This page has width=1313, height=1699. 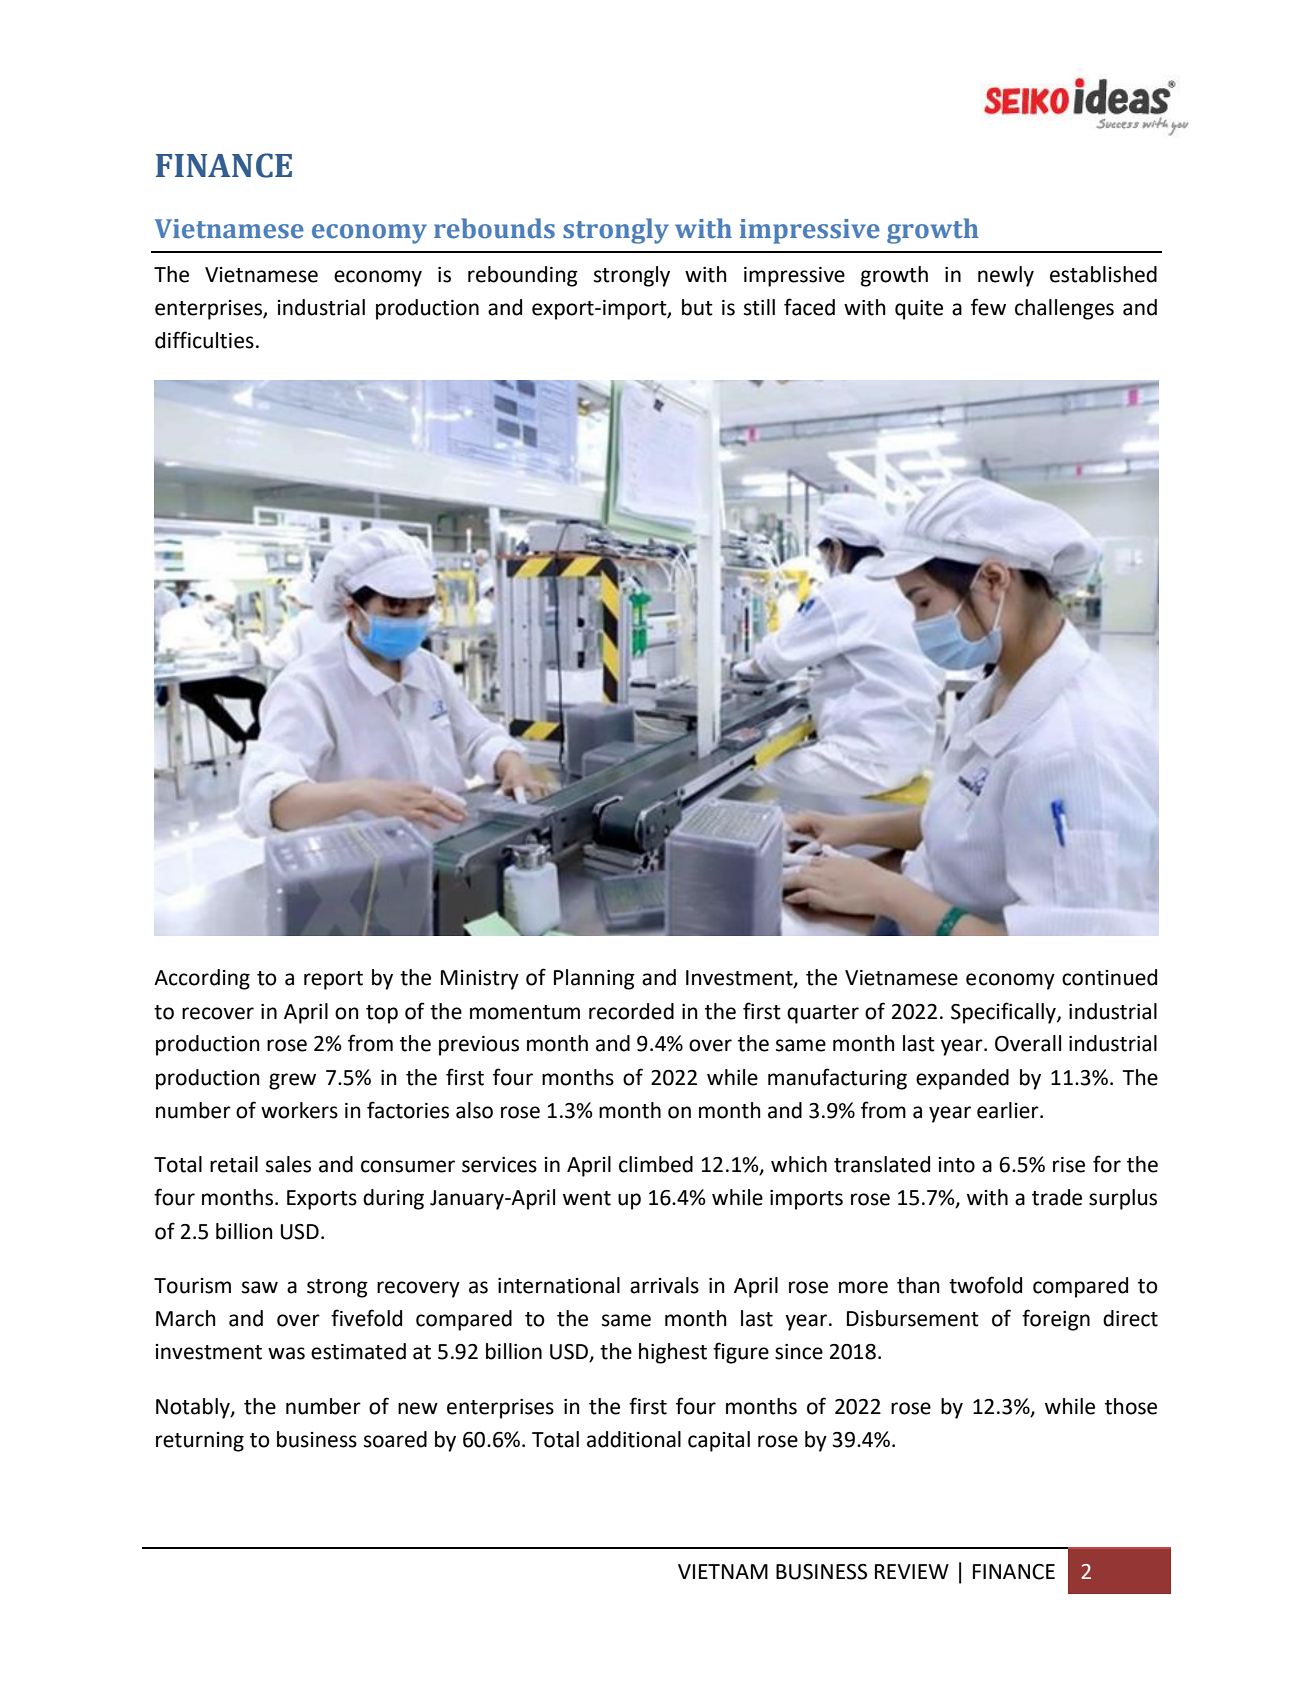 What do you see at coordinates (204, 340) in the page?
I see `difficulties` at bounding box center [204, 340].
